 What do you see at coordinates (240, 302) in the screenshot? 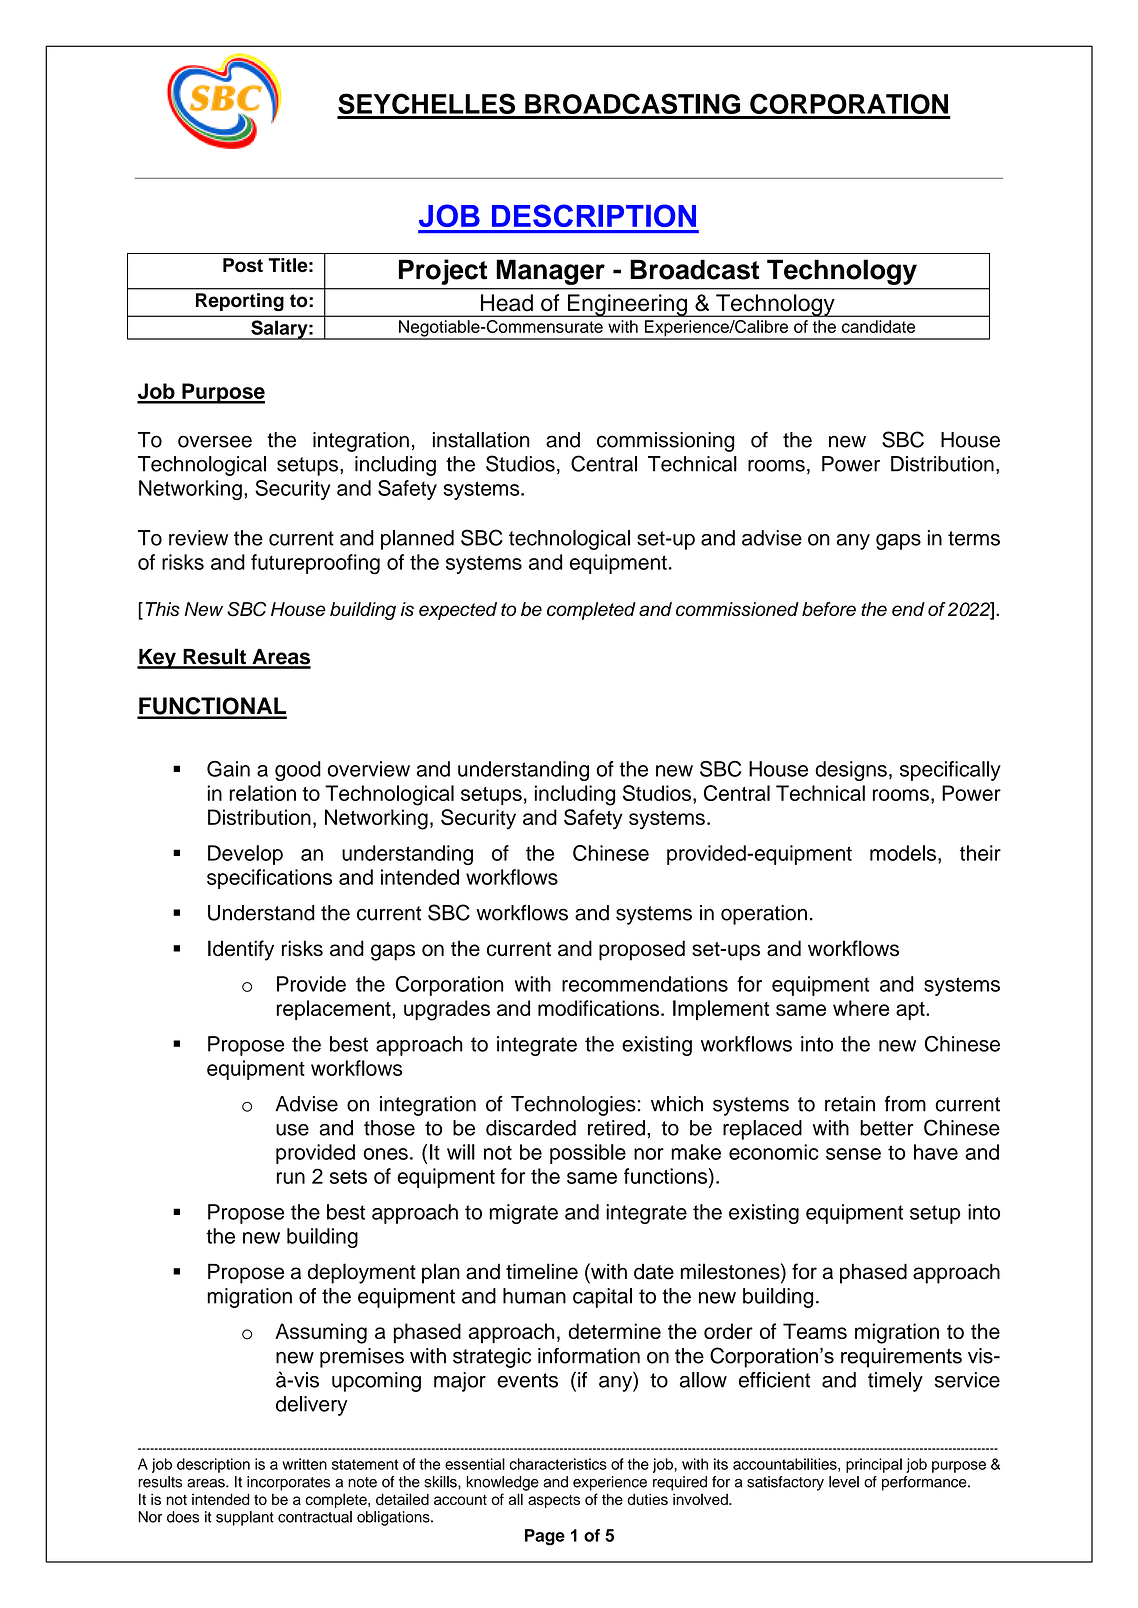
I see `Reporting` at bounding box center [240, 302].
